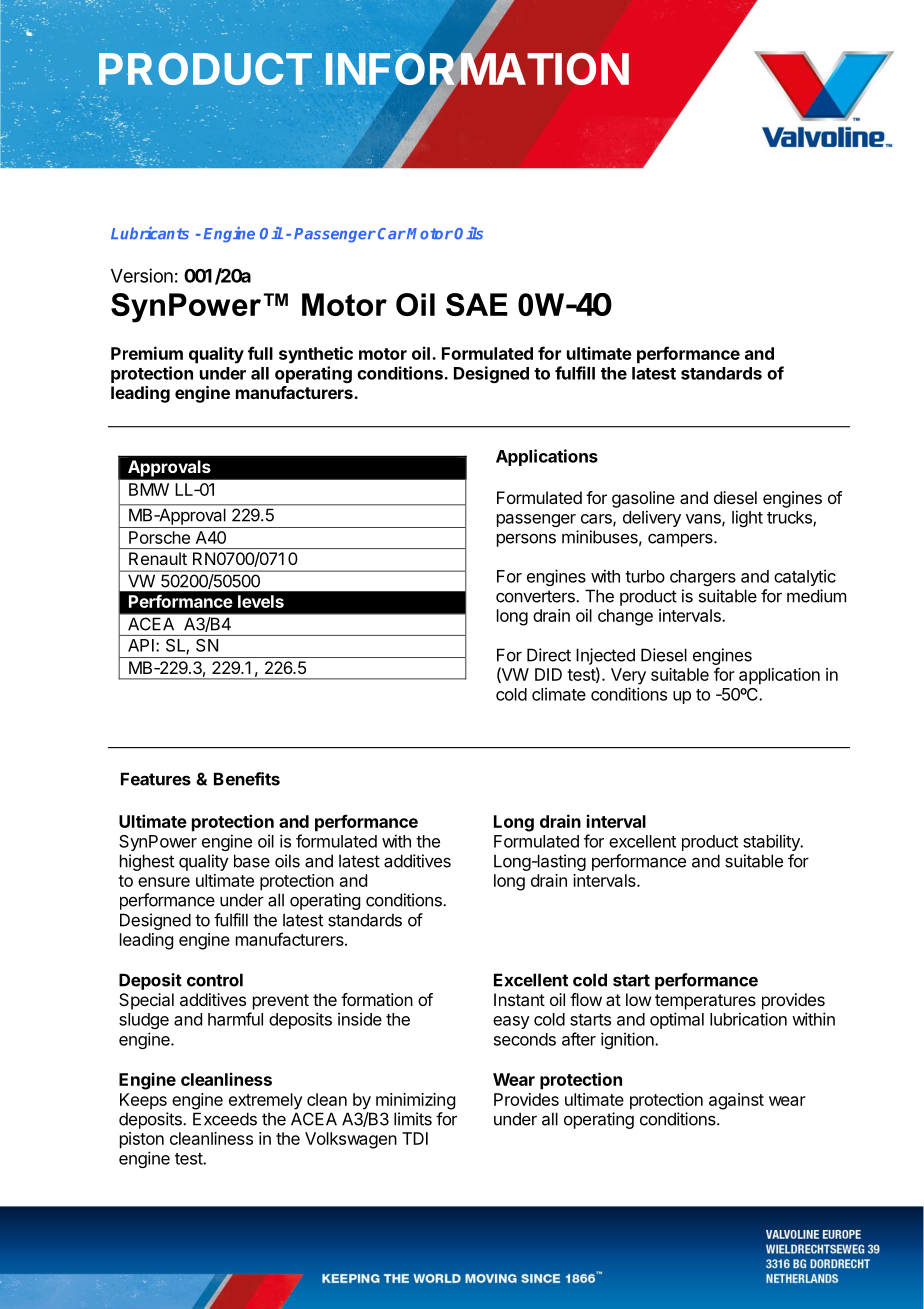 The height and width of the image is (1309, 924). What do you see at coordinates (150, 233) in the image?
I see `Lubricants` at bounding box center [150, 233].
